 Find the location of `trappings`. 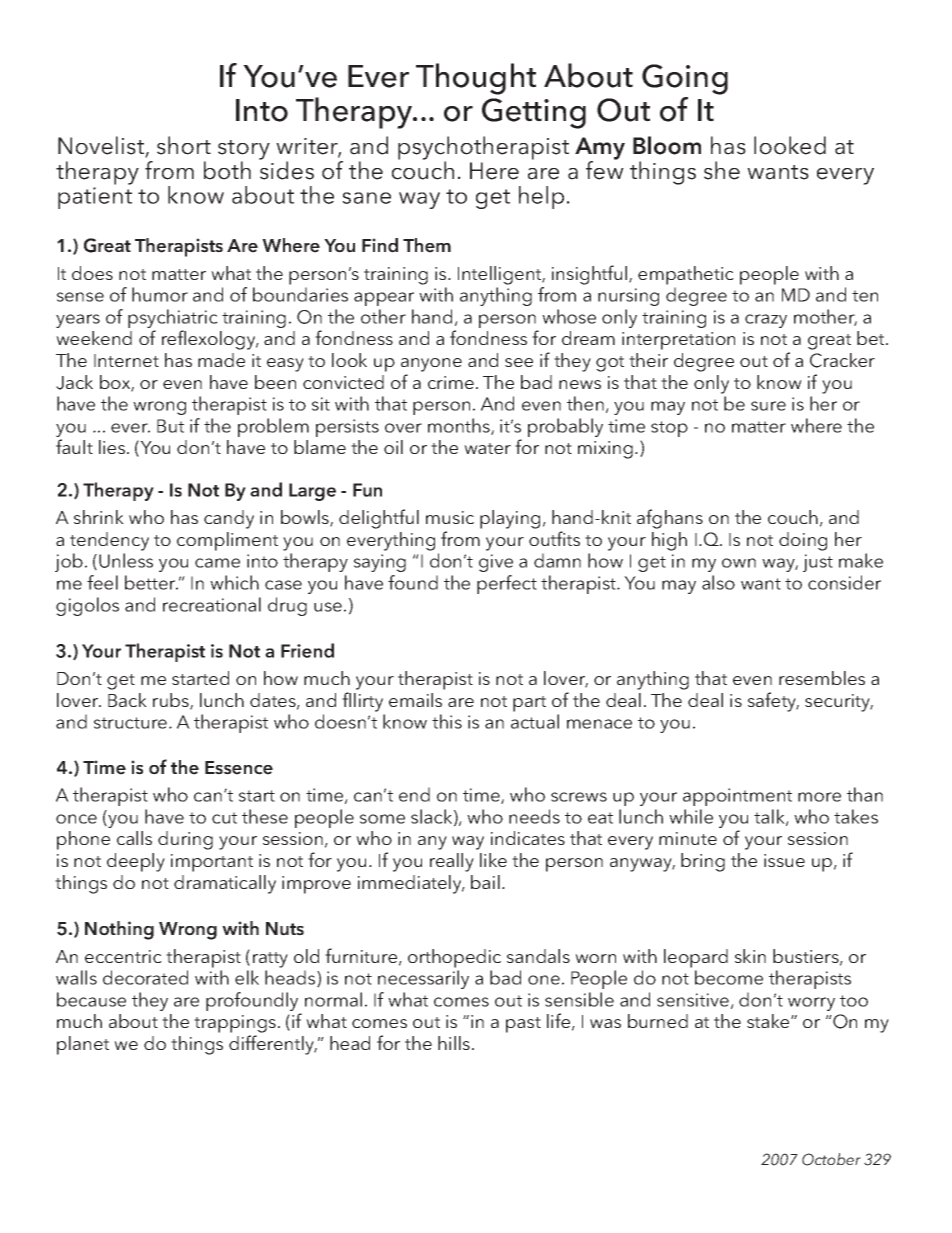

trappings is located at coordinates (235, 1024).
